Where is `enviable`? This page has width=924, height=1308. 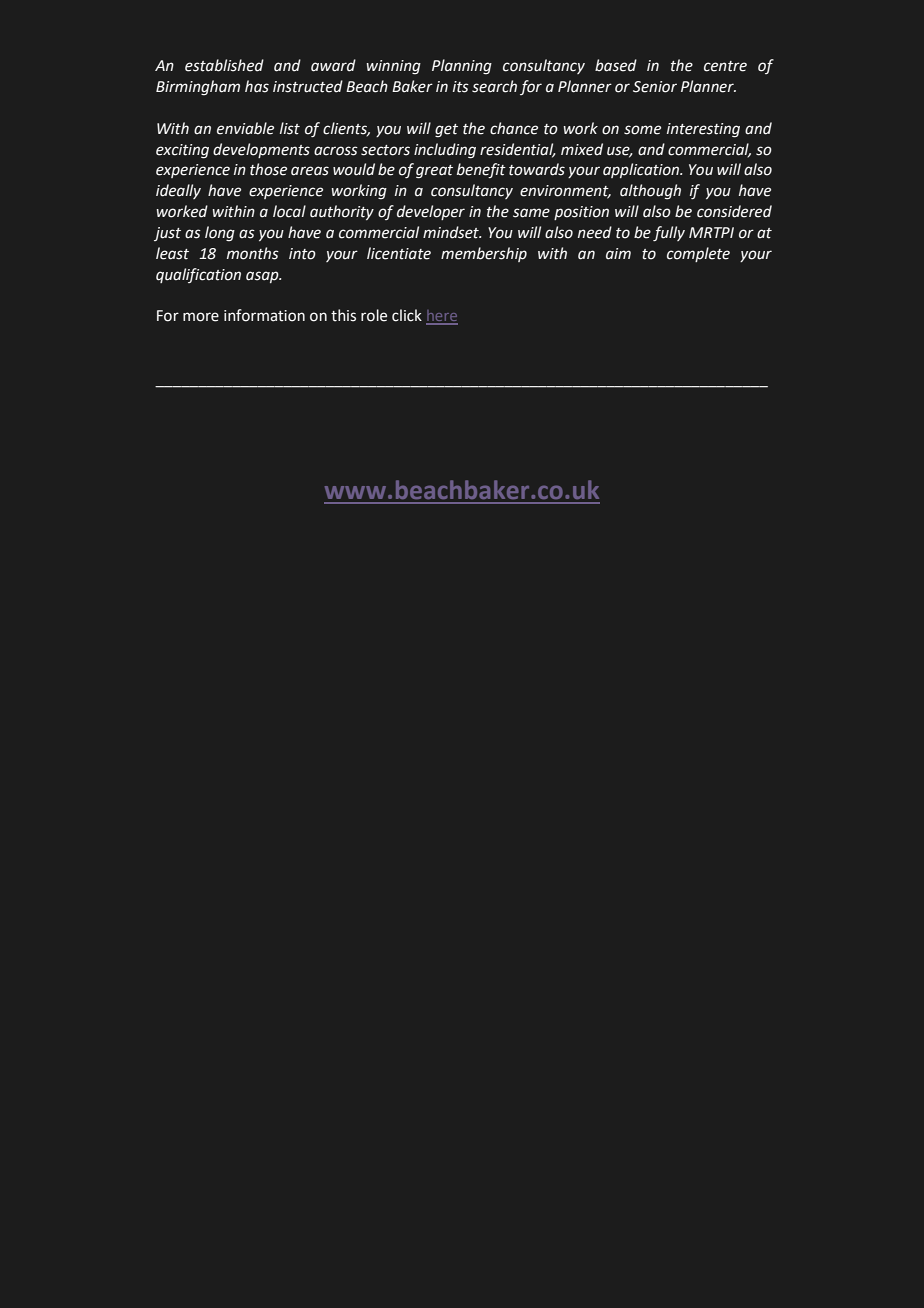
enviable is located at coordinates (245, 128).
